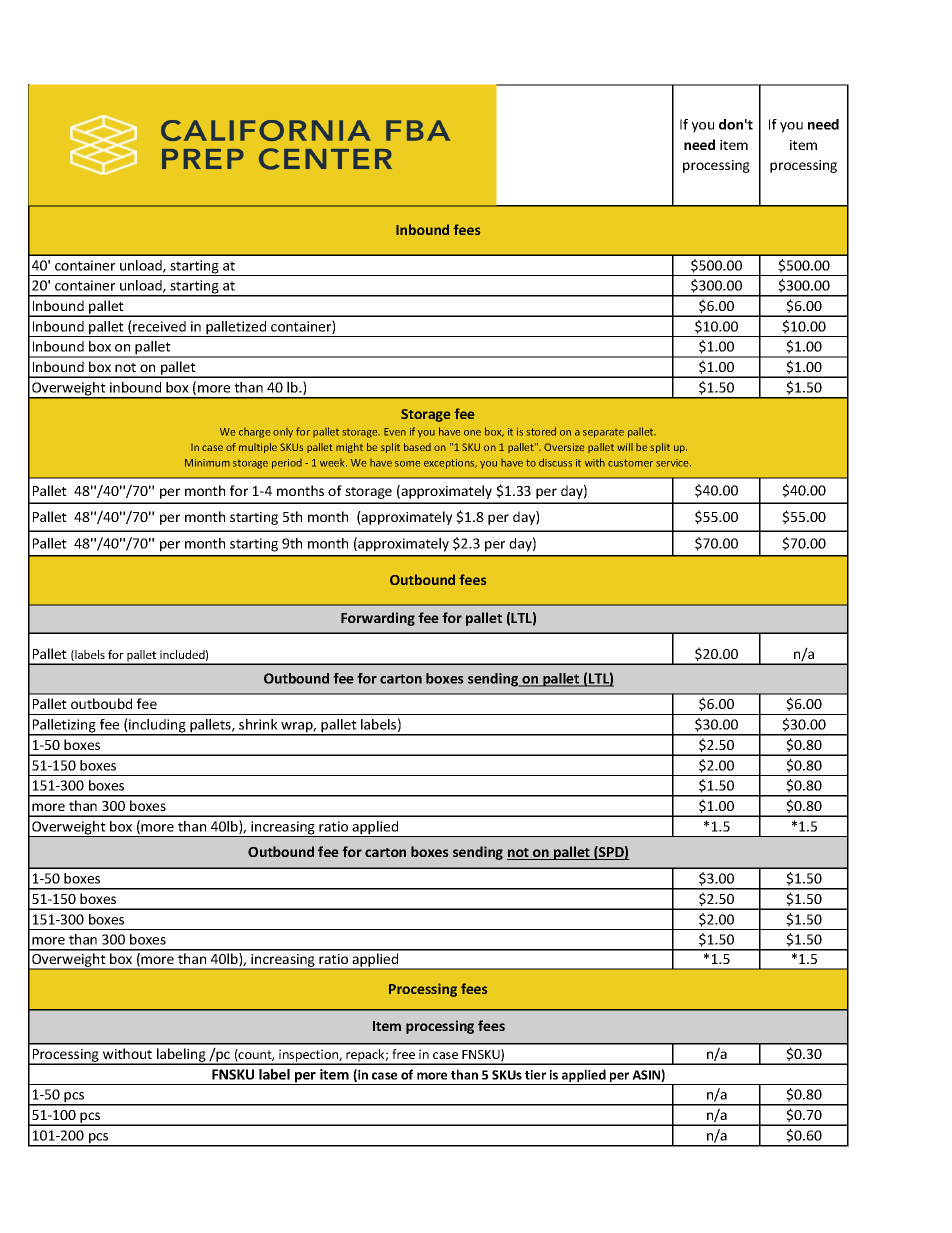 The width and height of the page is (952, 1233). Describe the element at coordinates (555, 462) in the page. I see `discuss` at that location.
